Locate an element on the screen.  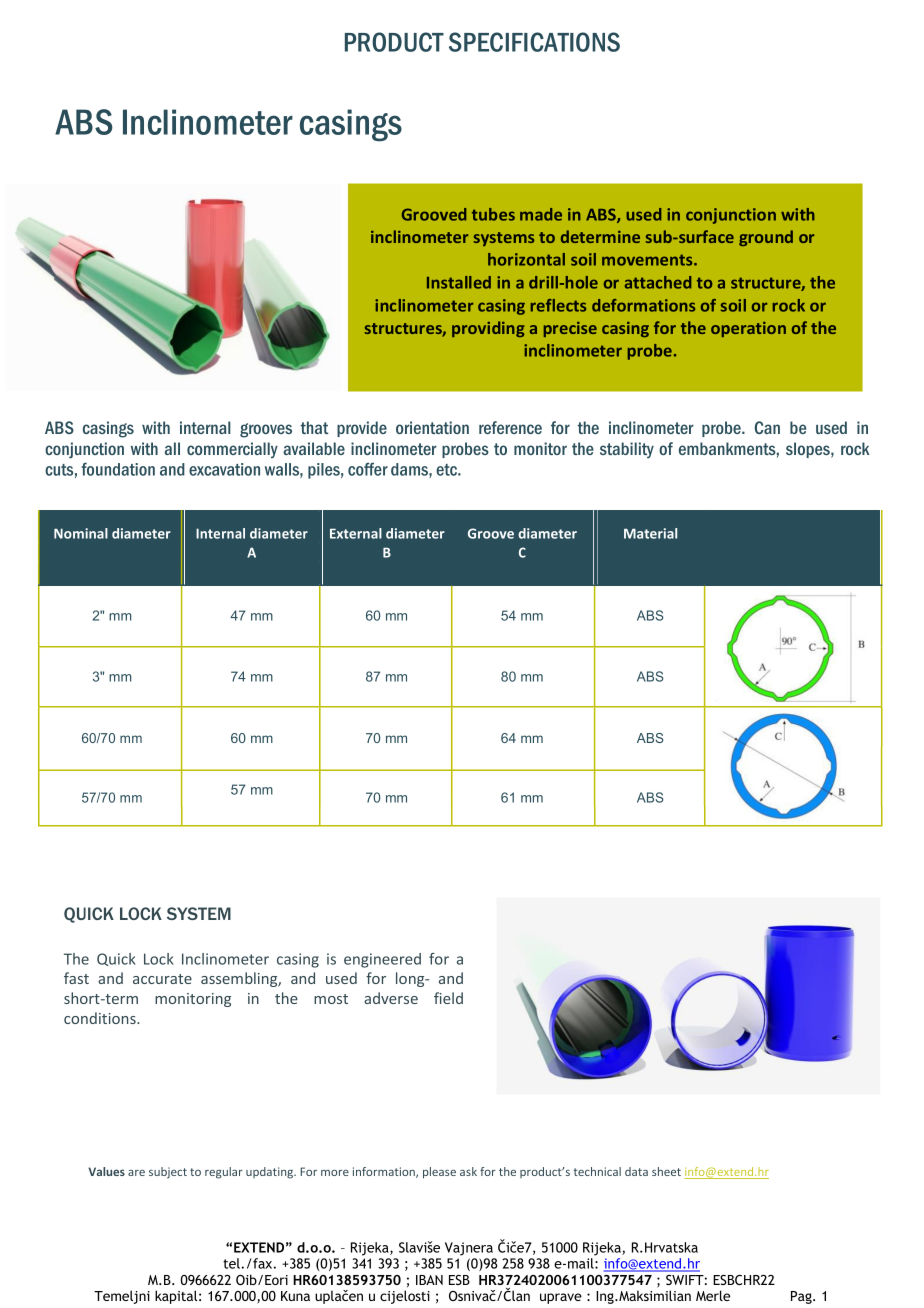
ground is located at coordinates (766, 238).
